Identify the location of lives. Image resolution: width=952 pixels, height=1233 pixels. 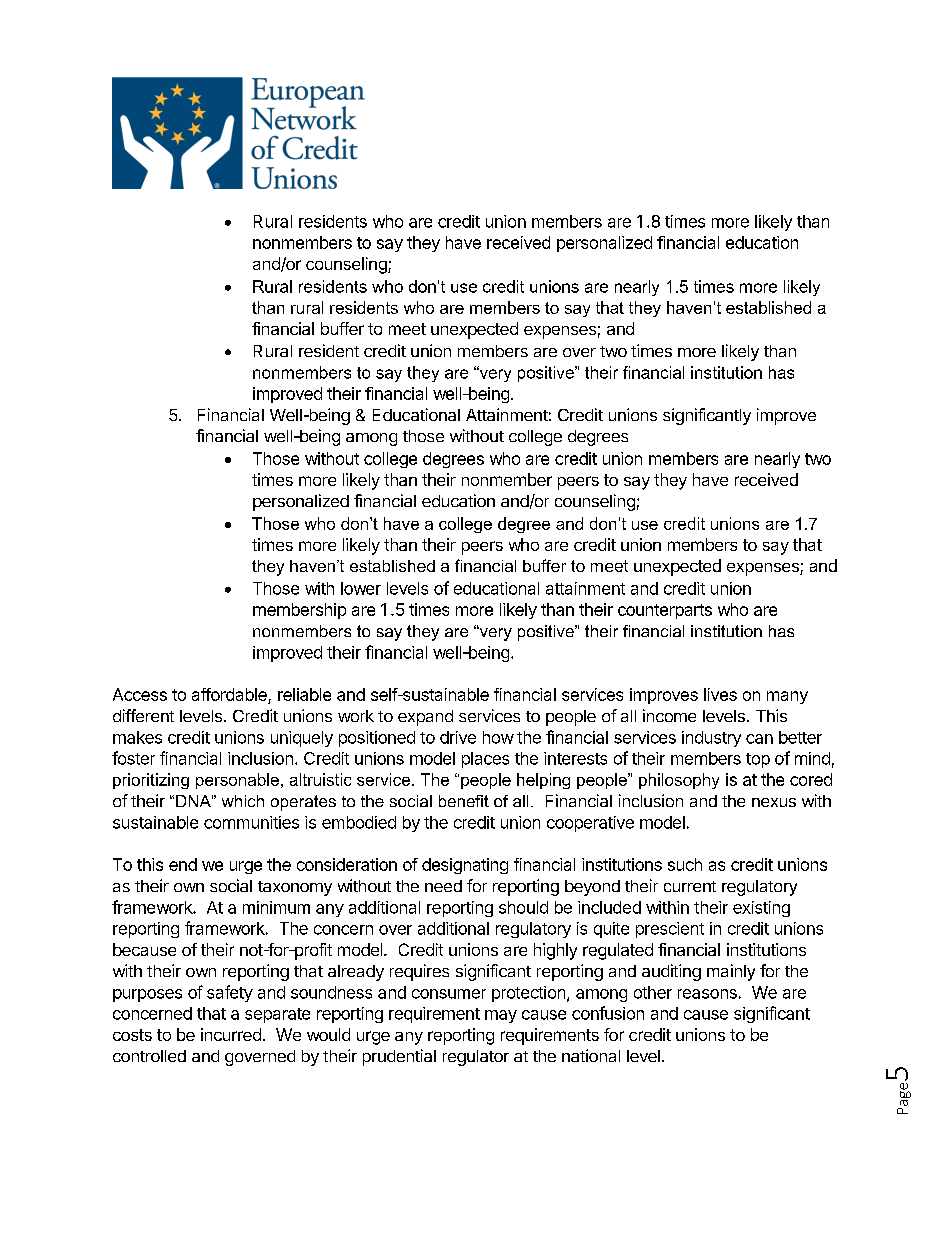
(720, 694).
